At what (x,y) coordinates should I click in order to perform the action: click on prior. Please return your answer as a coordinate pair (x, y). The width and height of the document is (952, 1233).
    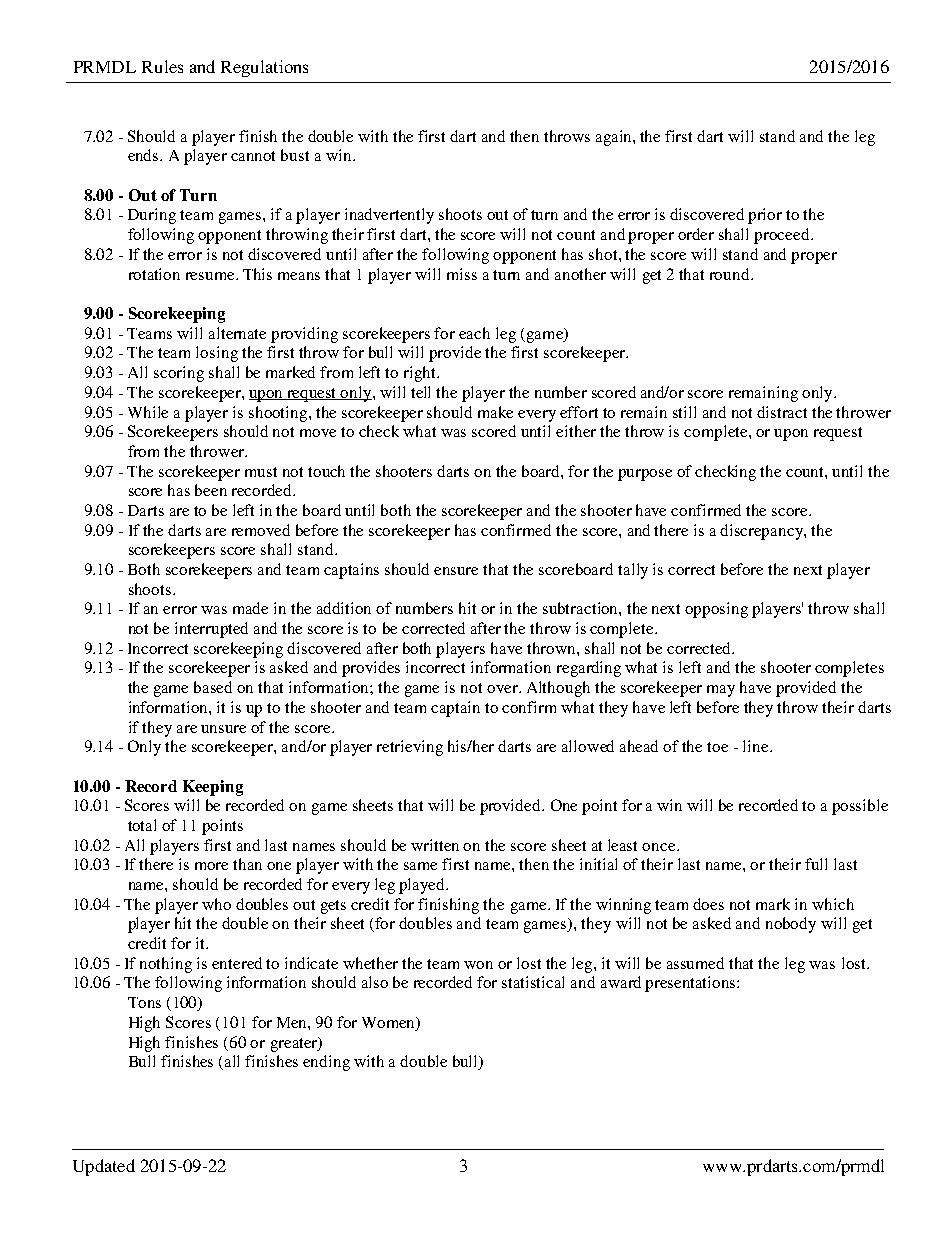
    Looking at the image, I should click on (765, 216).
